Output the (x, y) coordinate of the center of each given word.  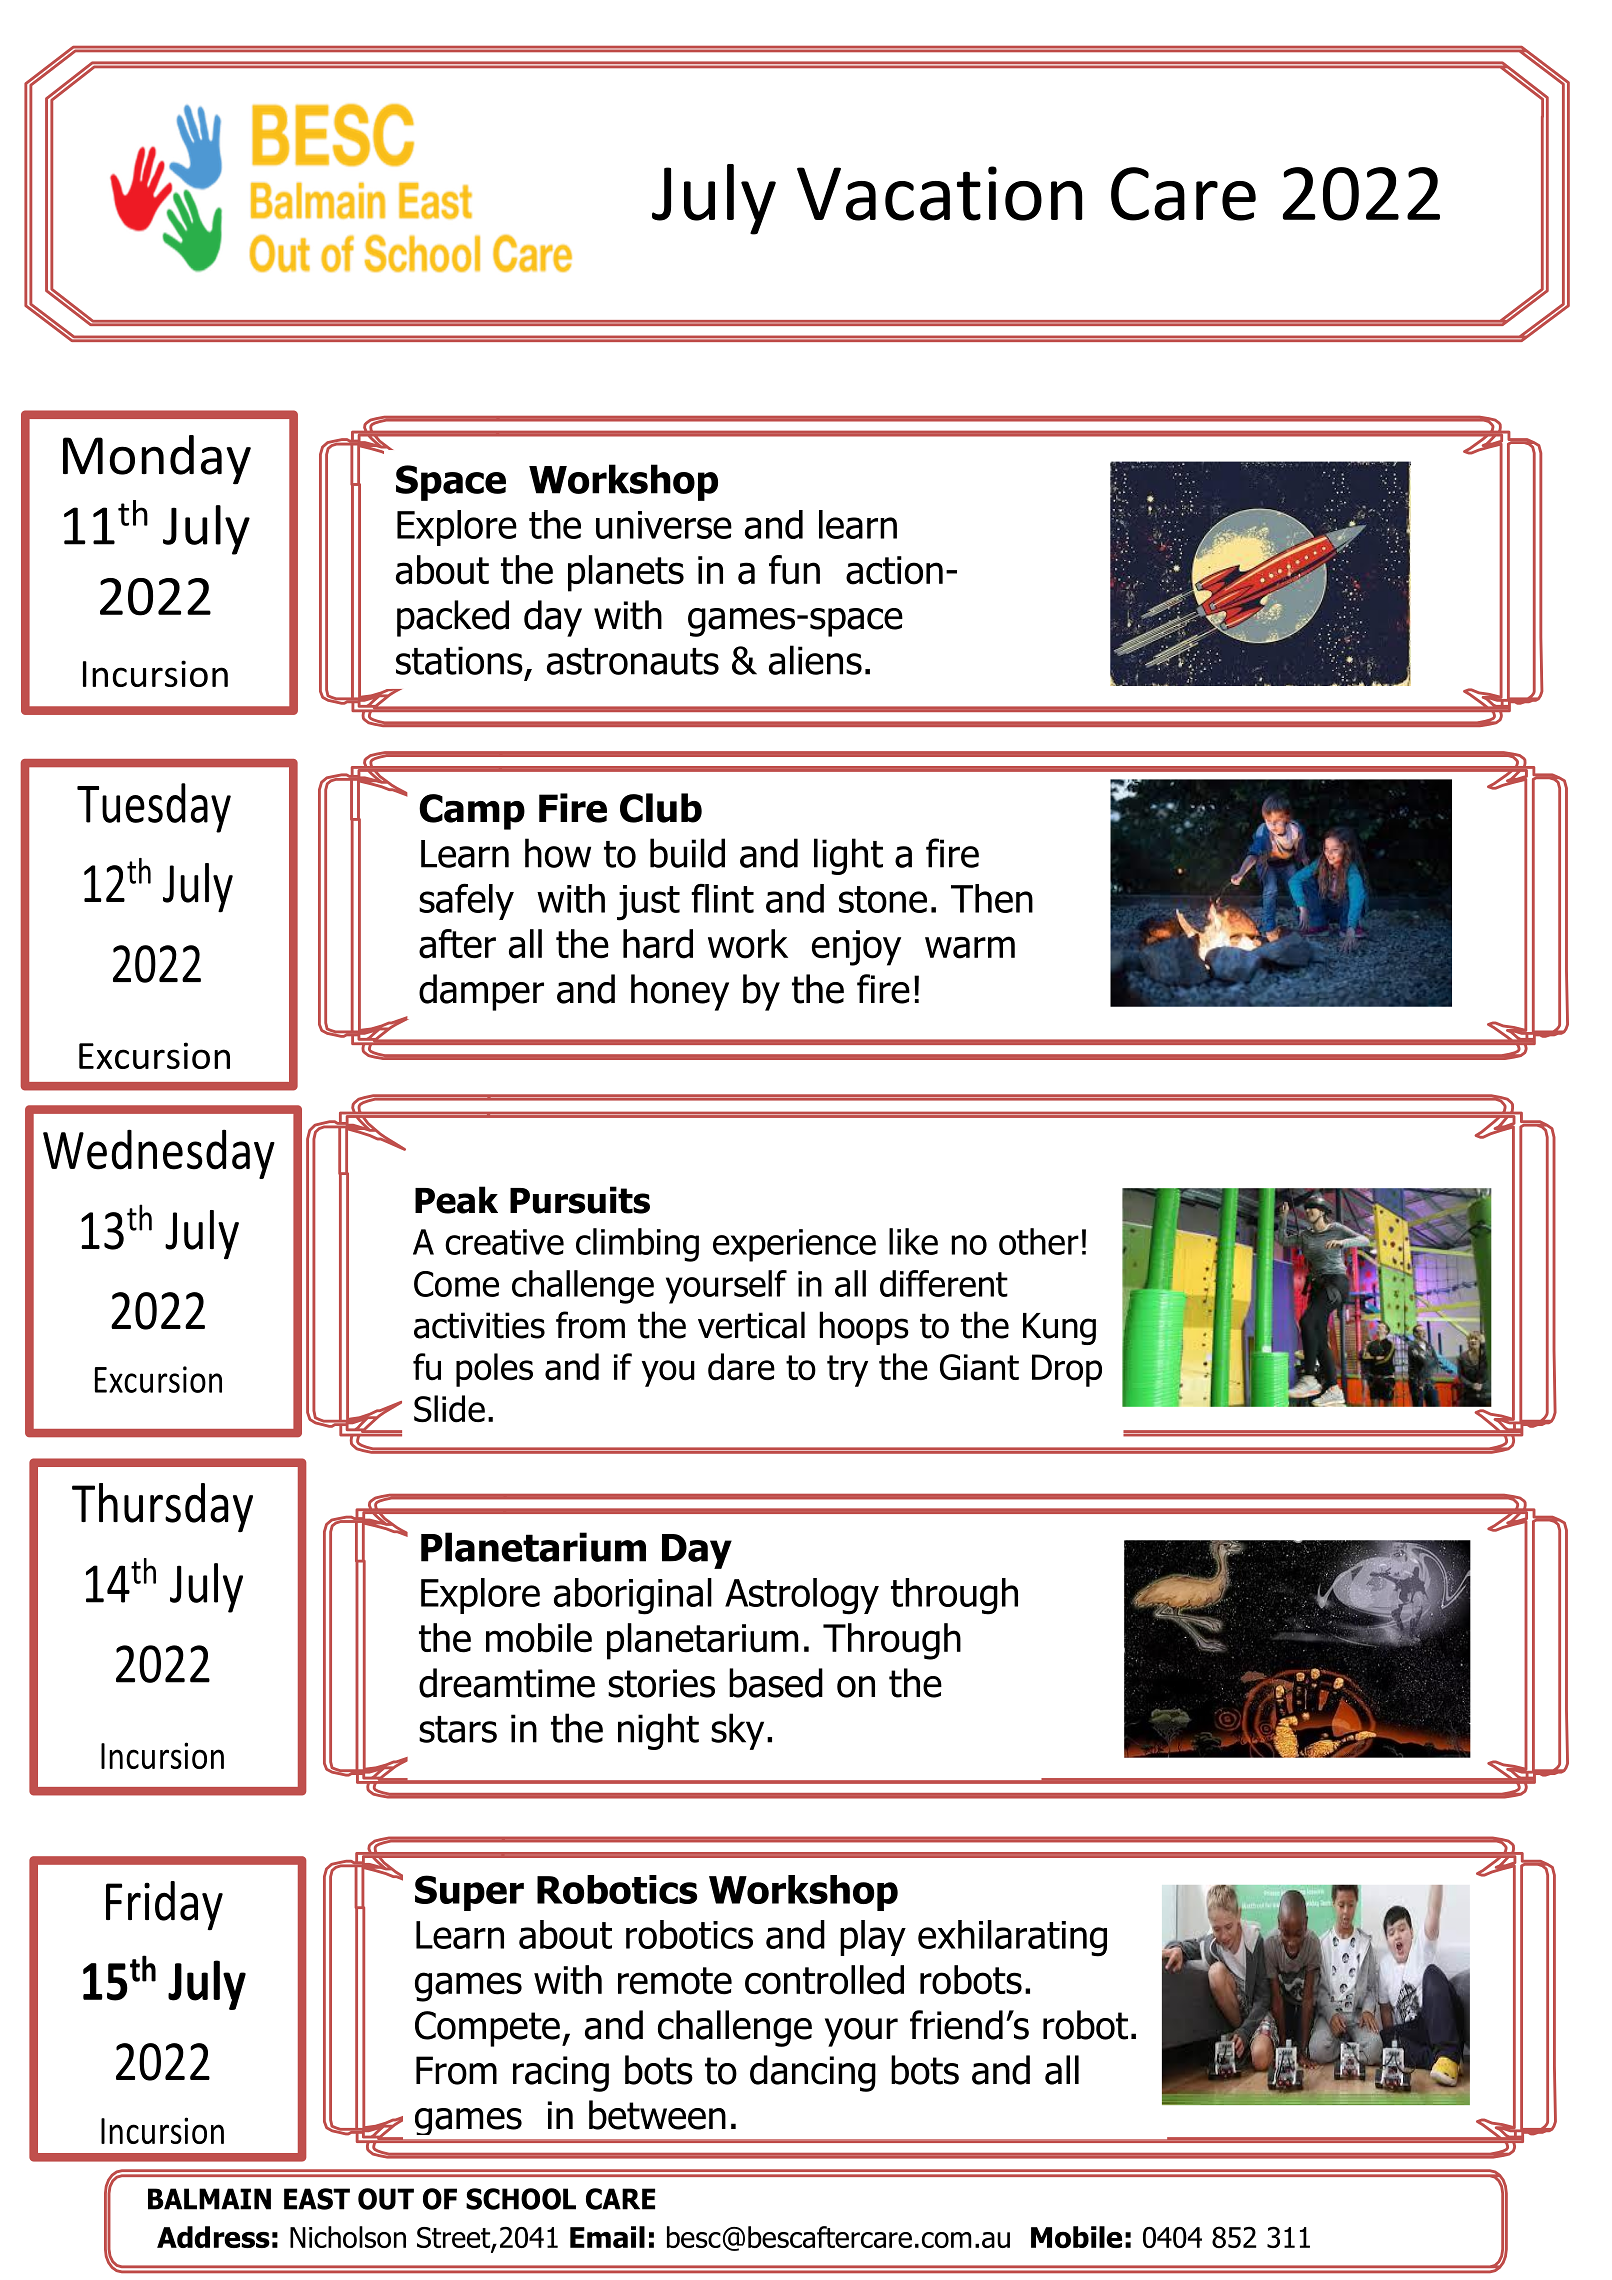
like (913, 1241)
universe (664, 525)
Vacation (939, 193)
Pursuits (580, 1200)
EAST (317, 2199)
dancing (813, 2073)
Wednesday (159, 1154)
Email (607, 2237)
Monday (157, 460)
